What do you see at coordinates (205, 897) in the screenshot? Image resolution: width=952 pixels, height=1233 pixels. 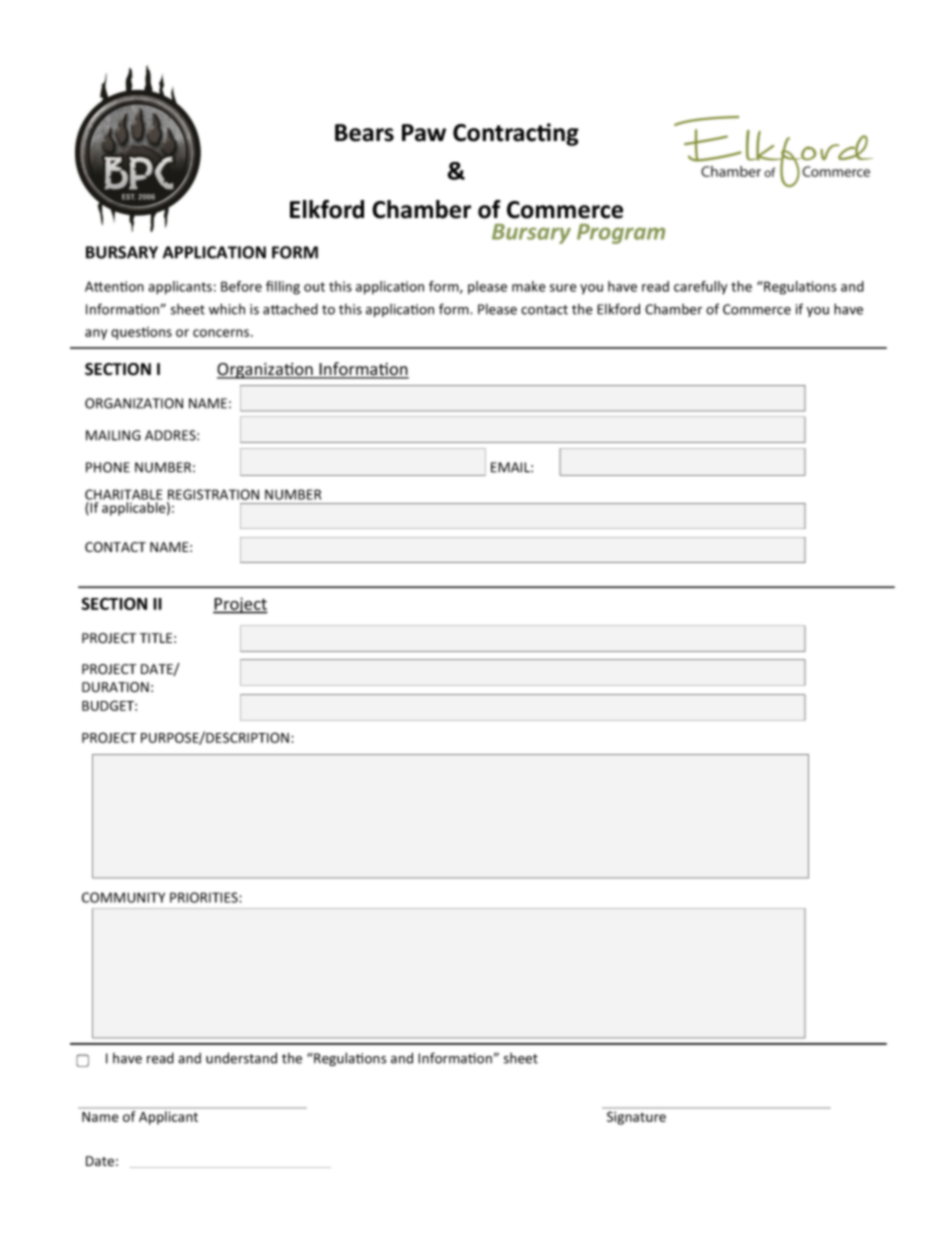 I see `PRIORITIES` at bounding box center [205, 897].
